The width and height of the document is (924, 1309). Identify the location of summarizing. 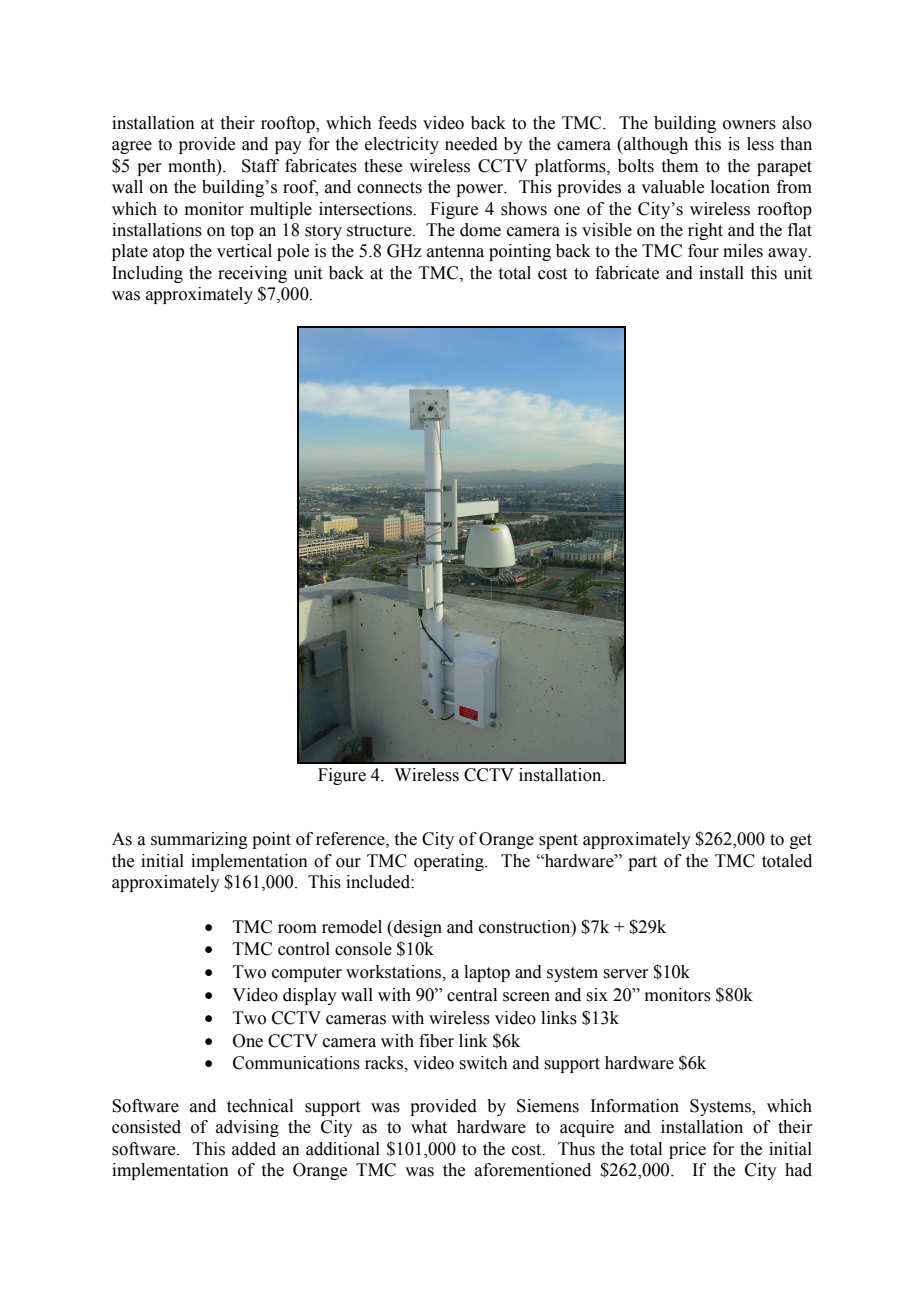
(199, 840).
